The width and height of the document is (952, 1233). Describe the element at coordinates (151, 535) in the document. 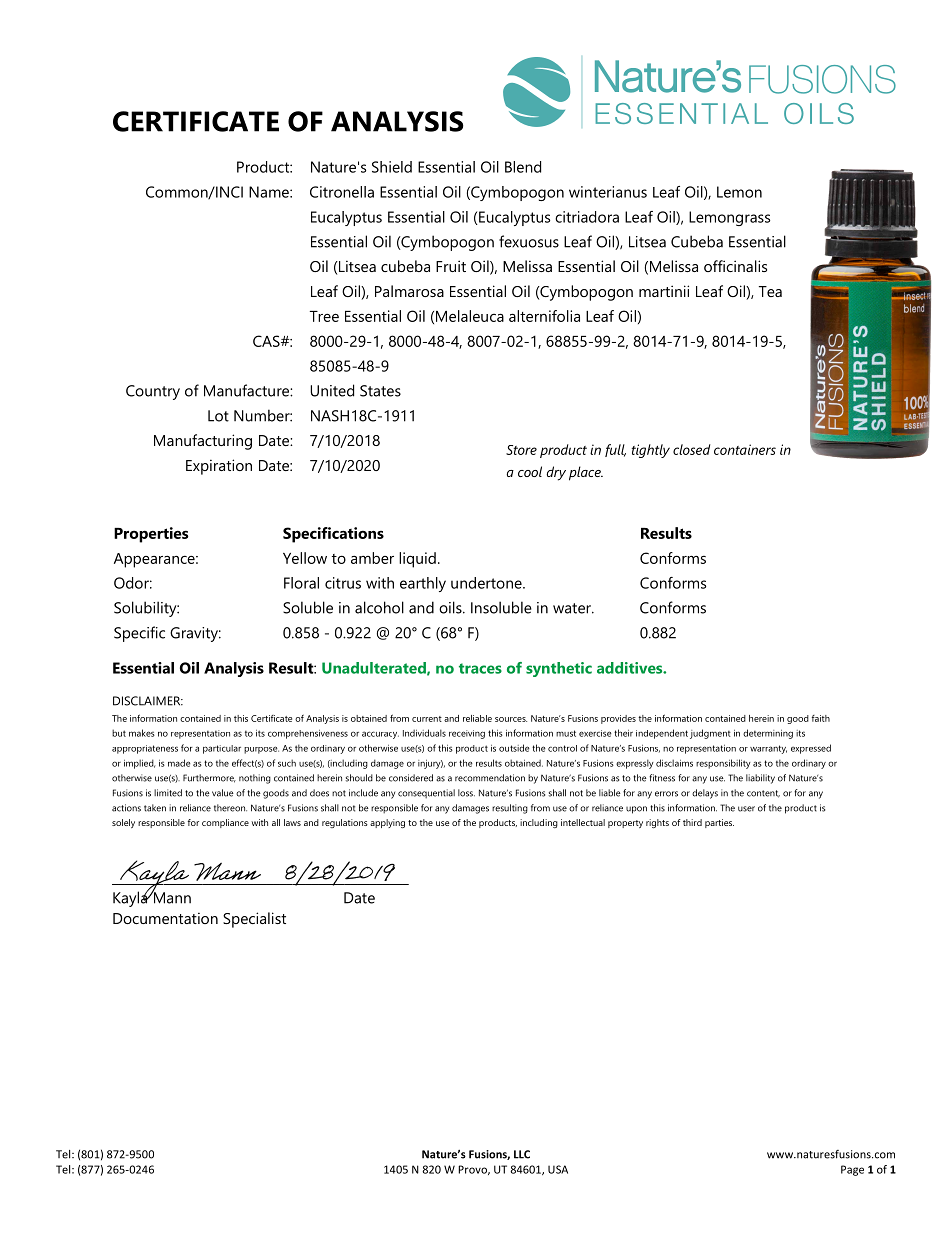

I see `Properties` at that location.
